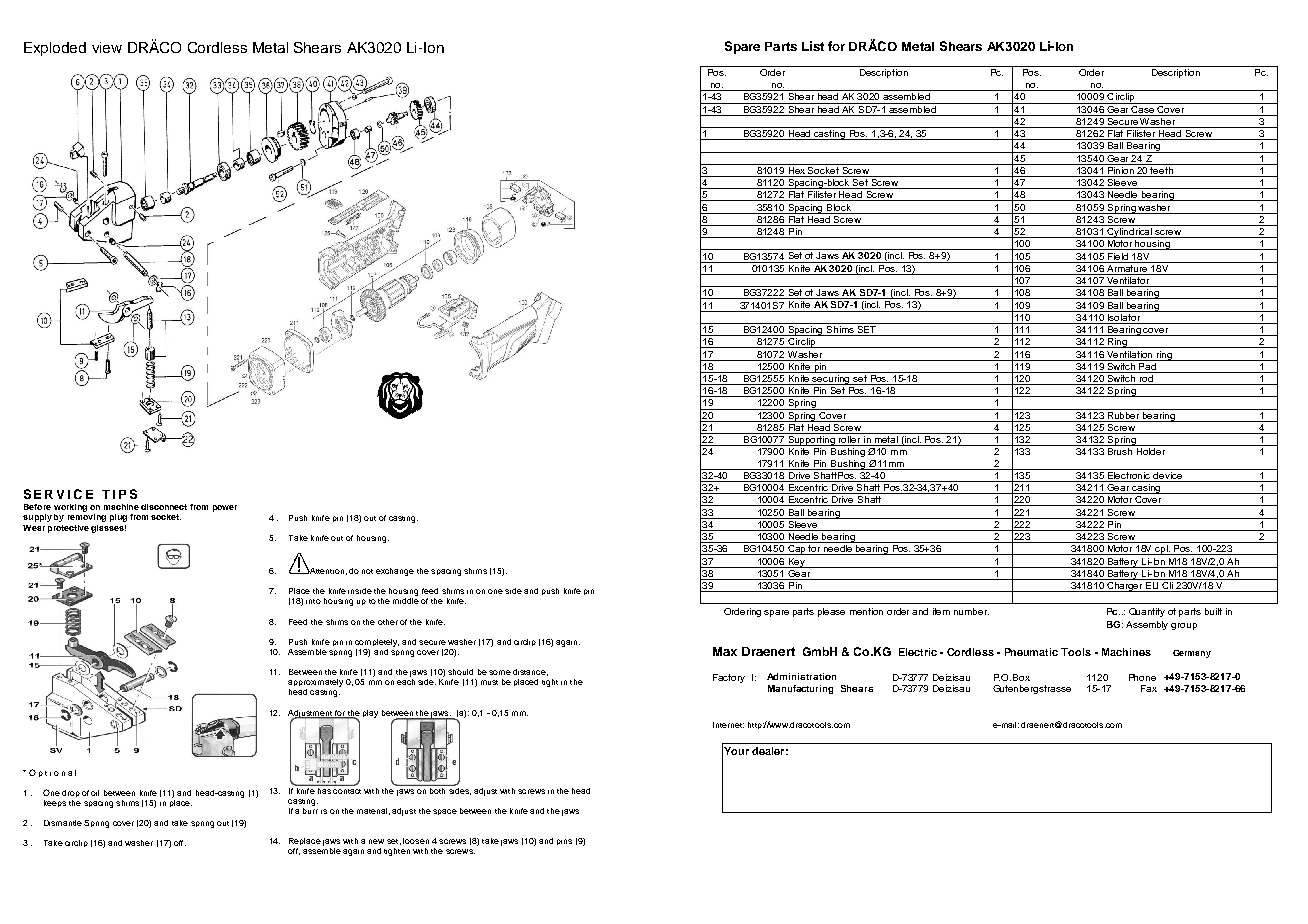 This document has width=1308, height=924. Describe the element at coordinates (68, 529) in the document. I see `protective` at that location.
